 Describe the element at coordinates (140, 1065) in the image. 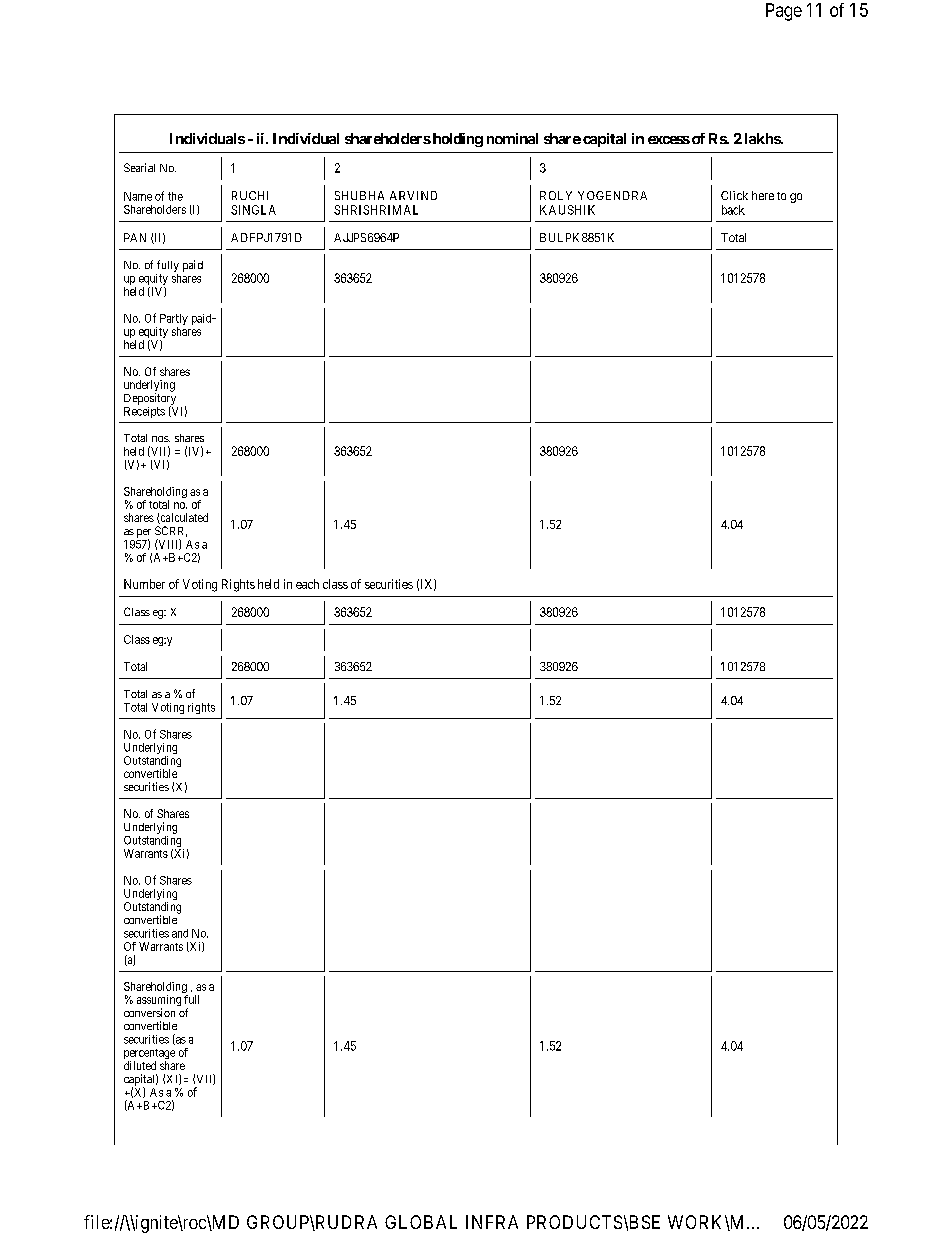

I see `diluted` at that location.
